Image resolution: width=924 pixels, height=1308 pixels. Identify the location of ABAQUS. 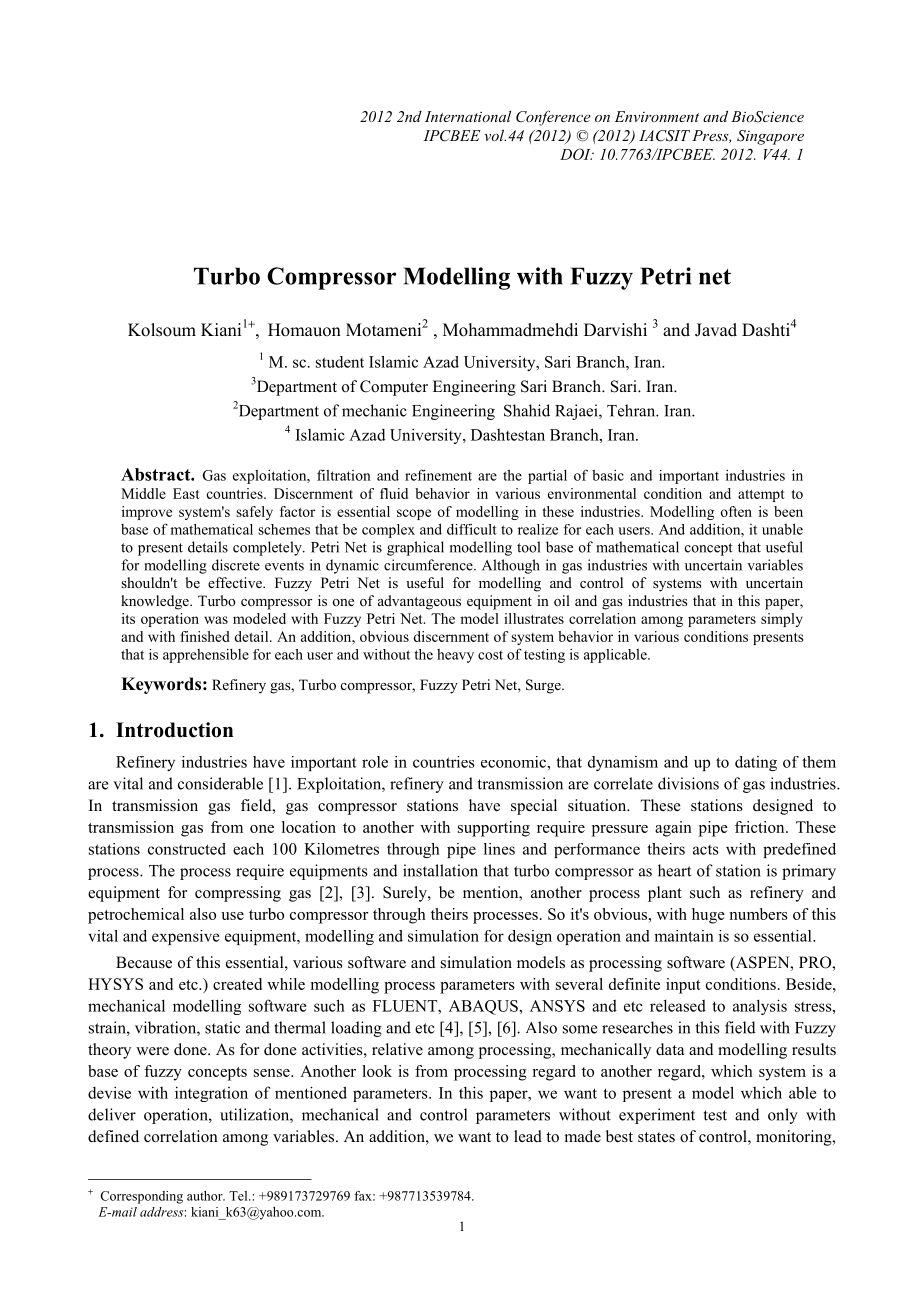
(484, 1007).
